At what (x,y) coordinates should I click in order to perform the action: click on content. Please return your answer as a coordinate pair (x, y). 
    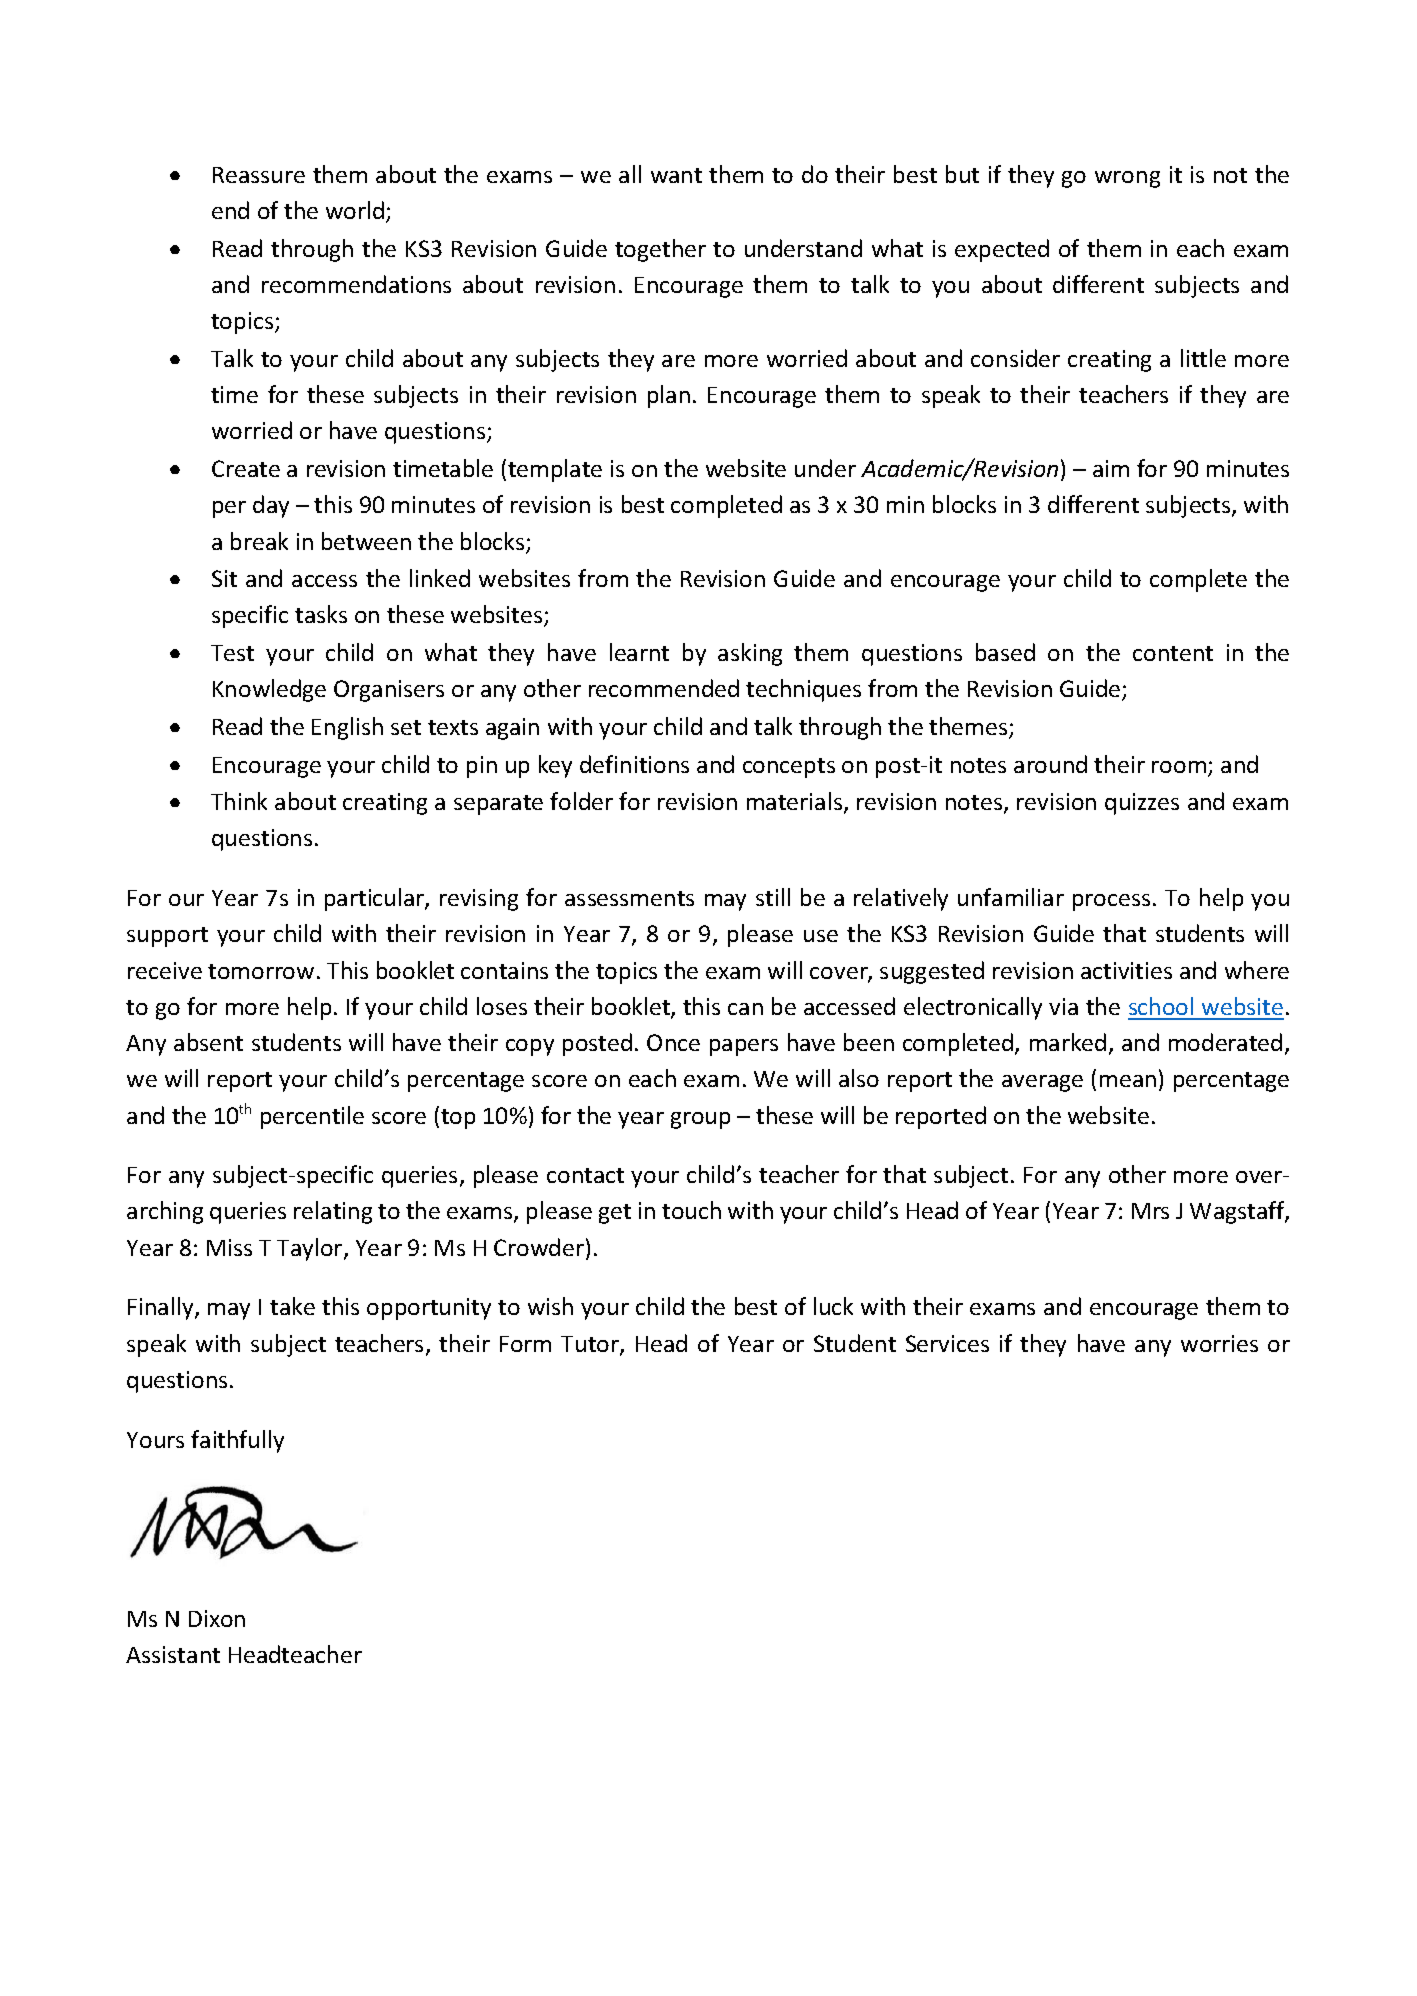
    Looking at the image, I should click on (1173, 653).
